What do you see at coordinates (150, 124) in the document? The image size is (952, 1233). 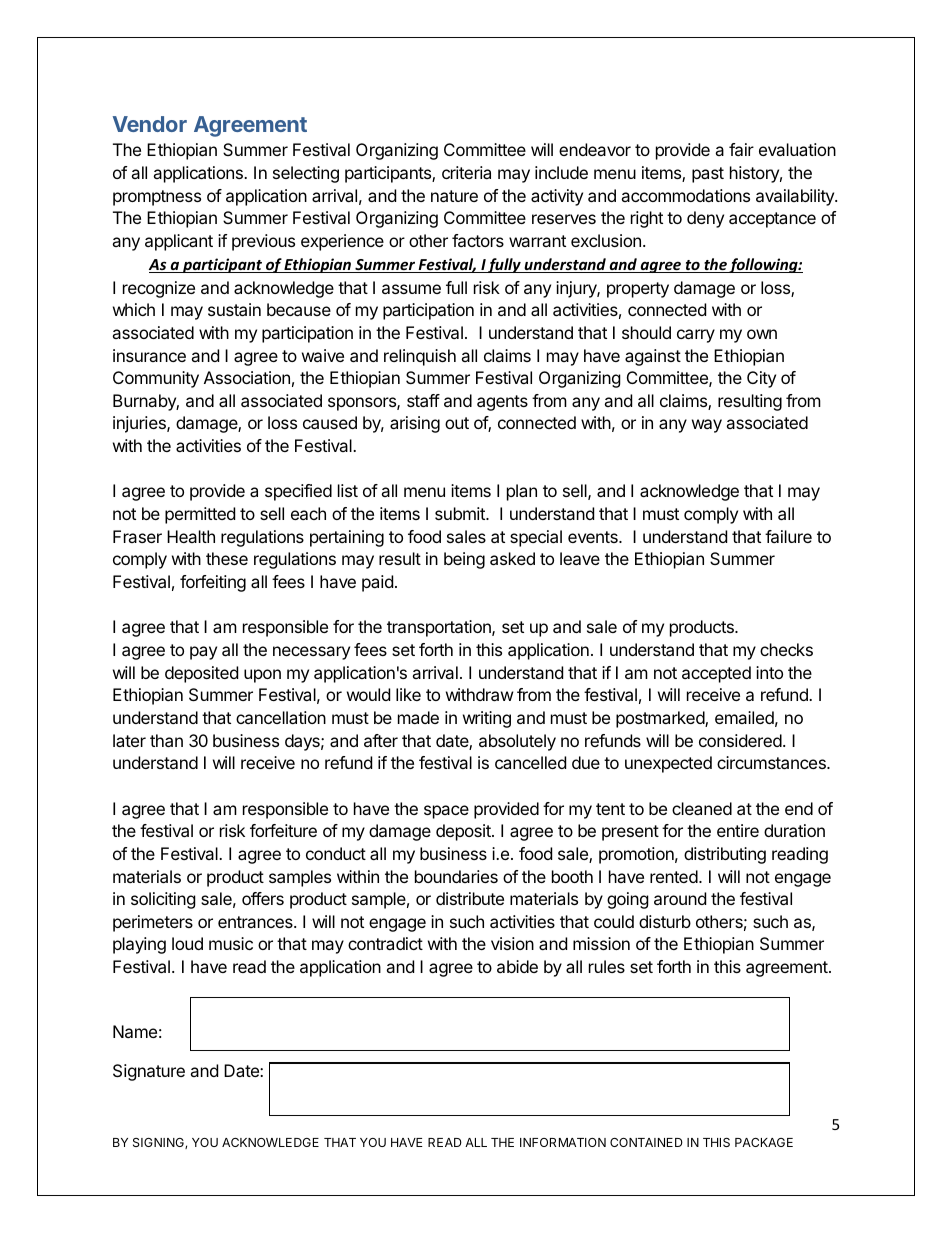 I see `Vendor` at bounding box center [150, 124].
